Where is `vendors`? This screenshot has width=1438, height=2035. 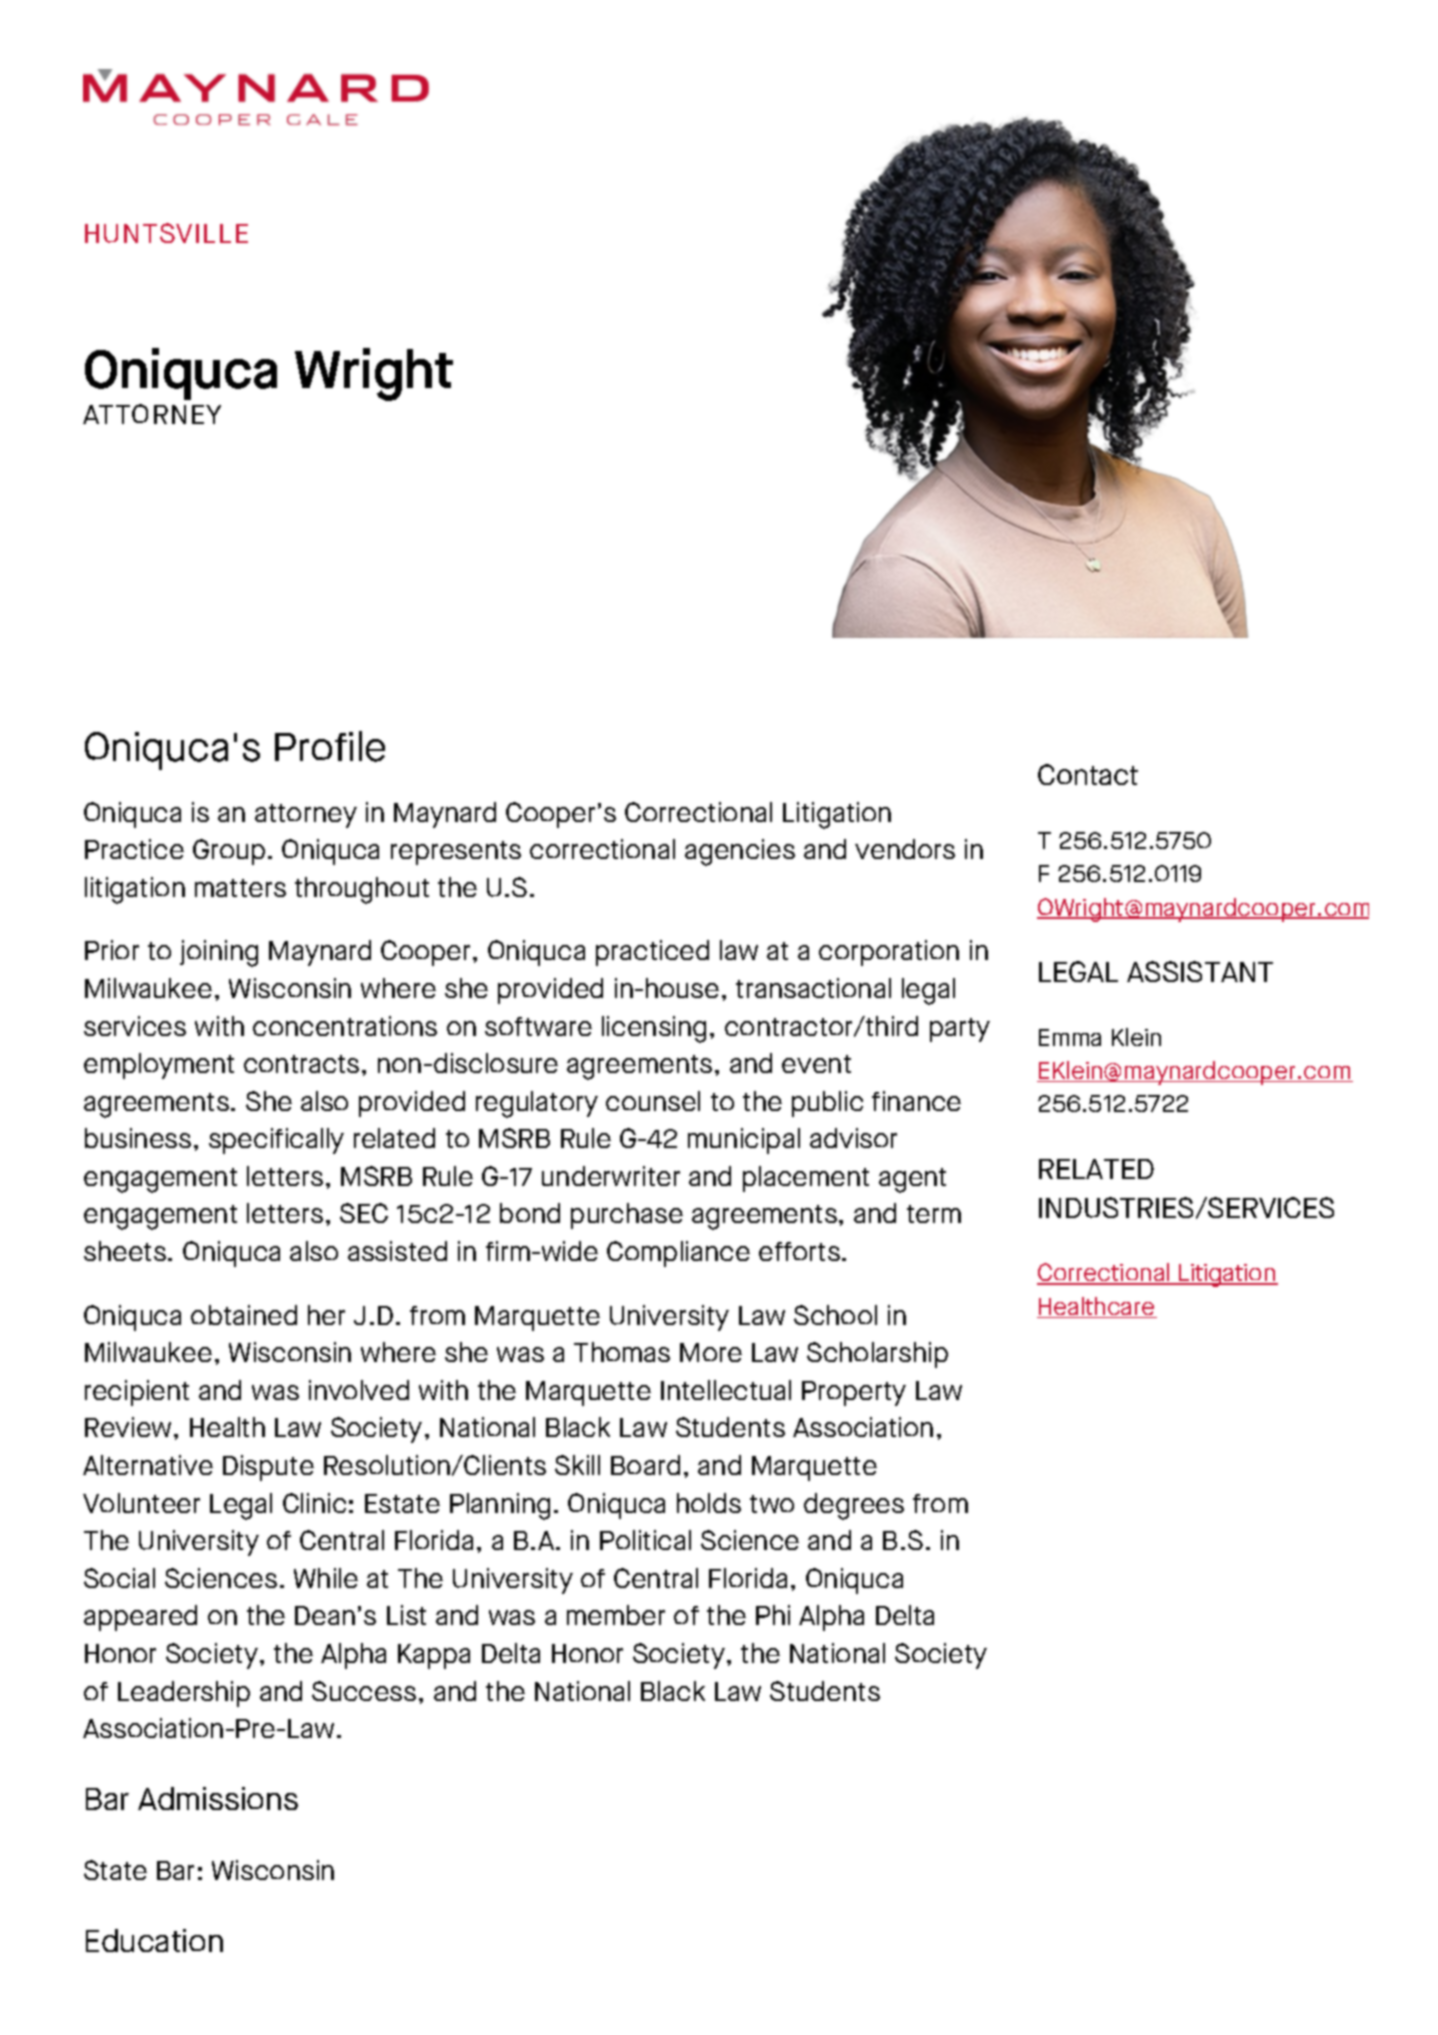 vendors is located at coordinates (905, 849).
